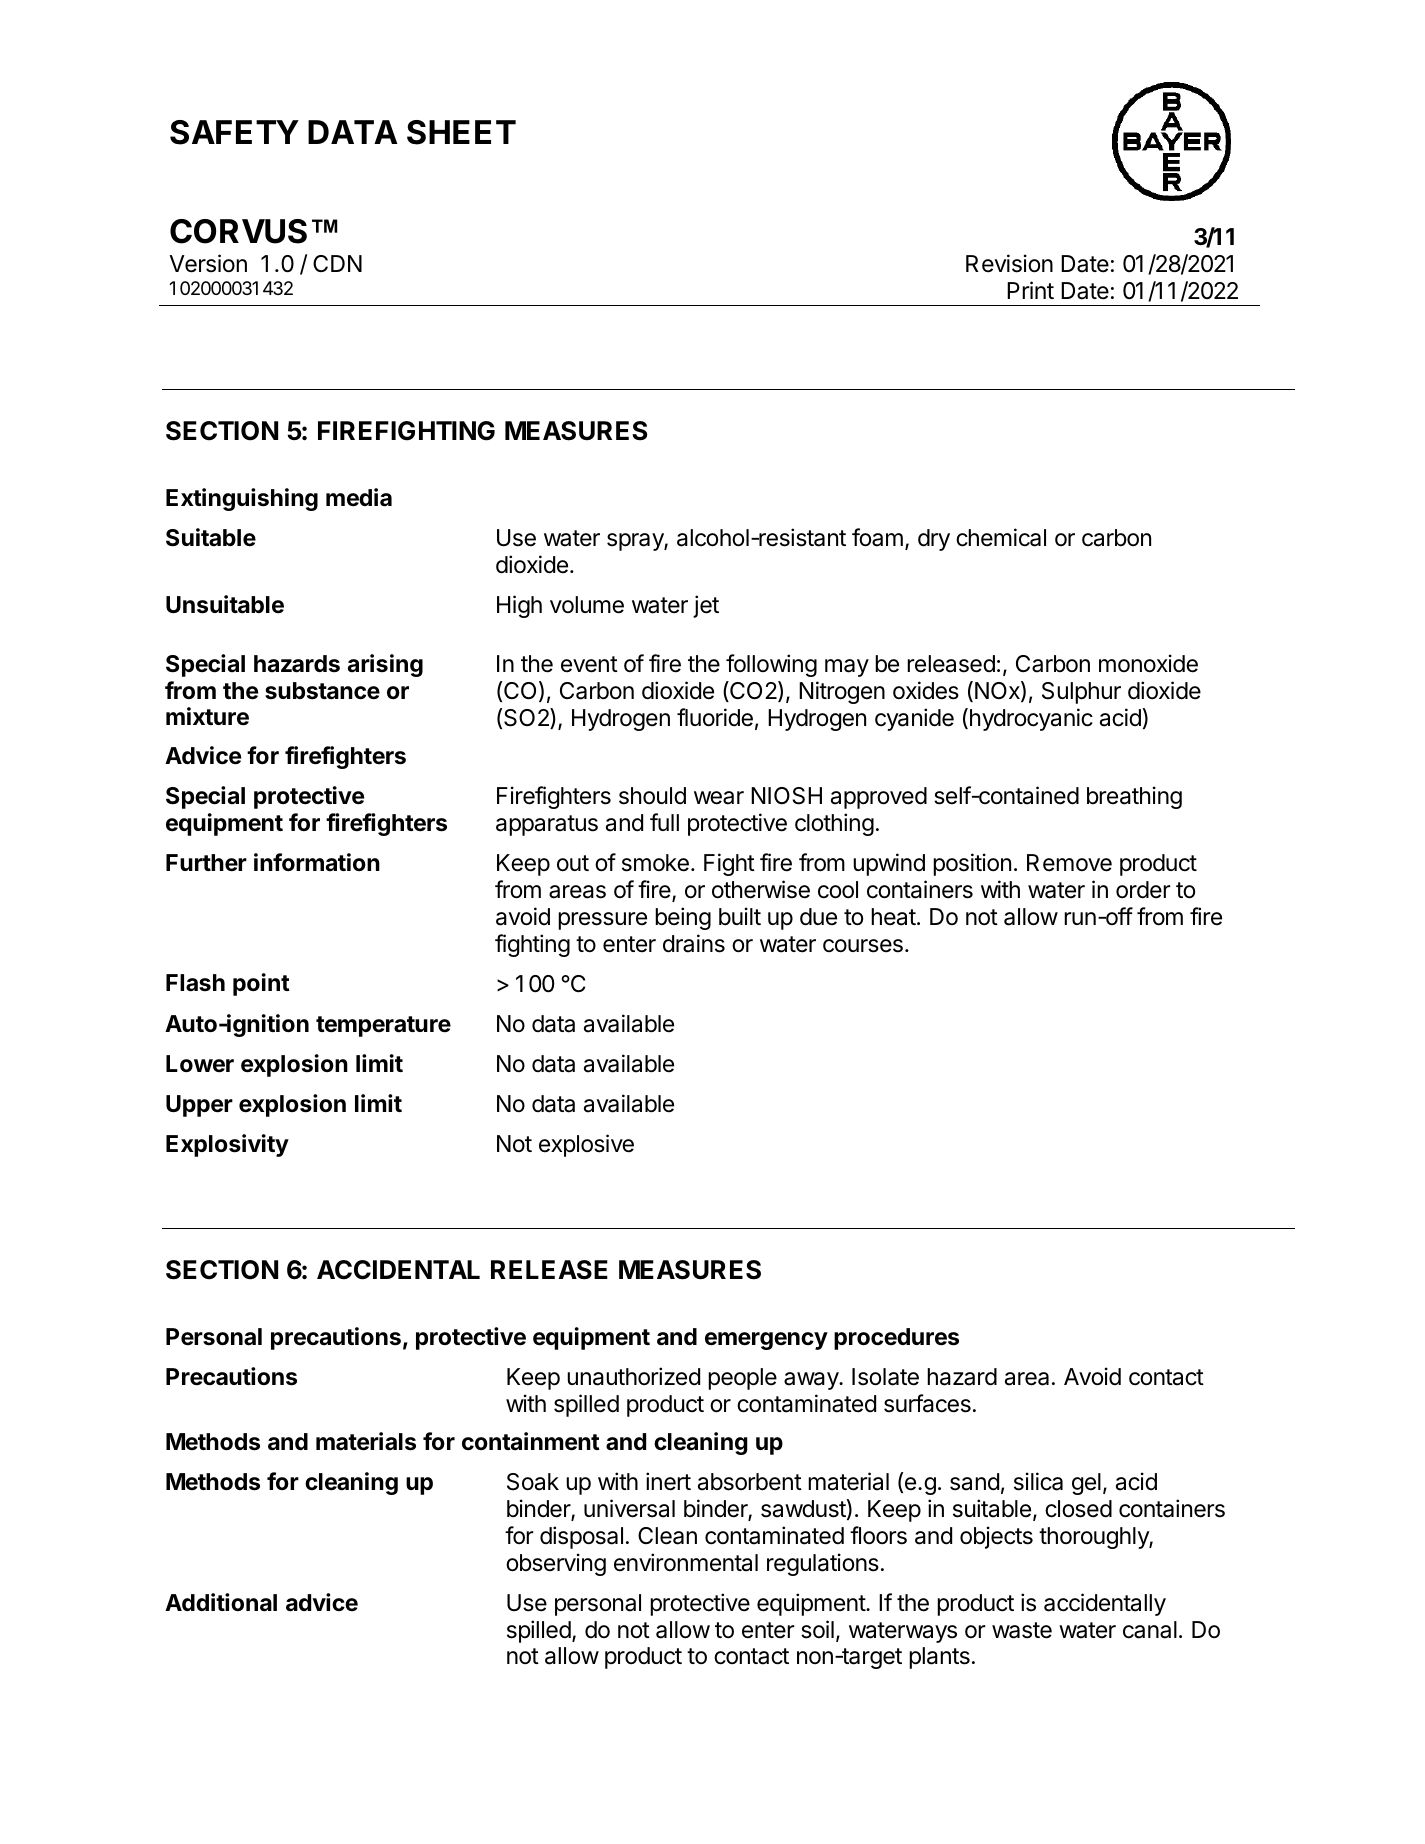 The height and width of the image is (1844, 1425). I want to click on waste, so click(1022, 1630).
